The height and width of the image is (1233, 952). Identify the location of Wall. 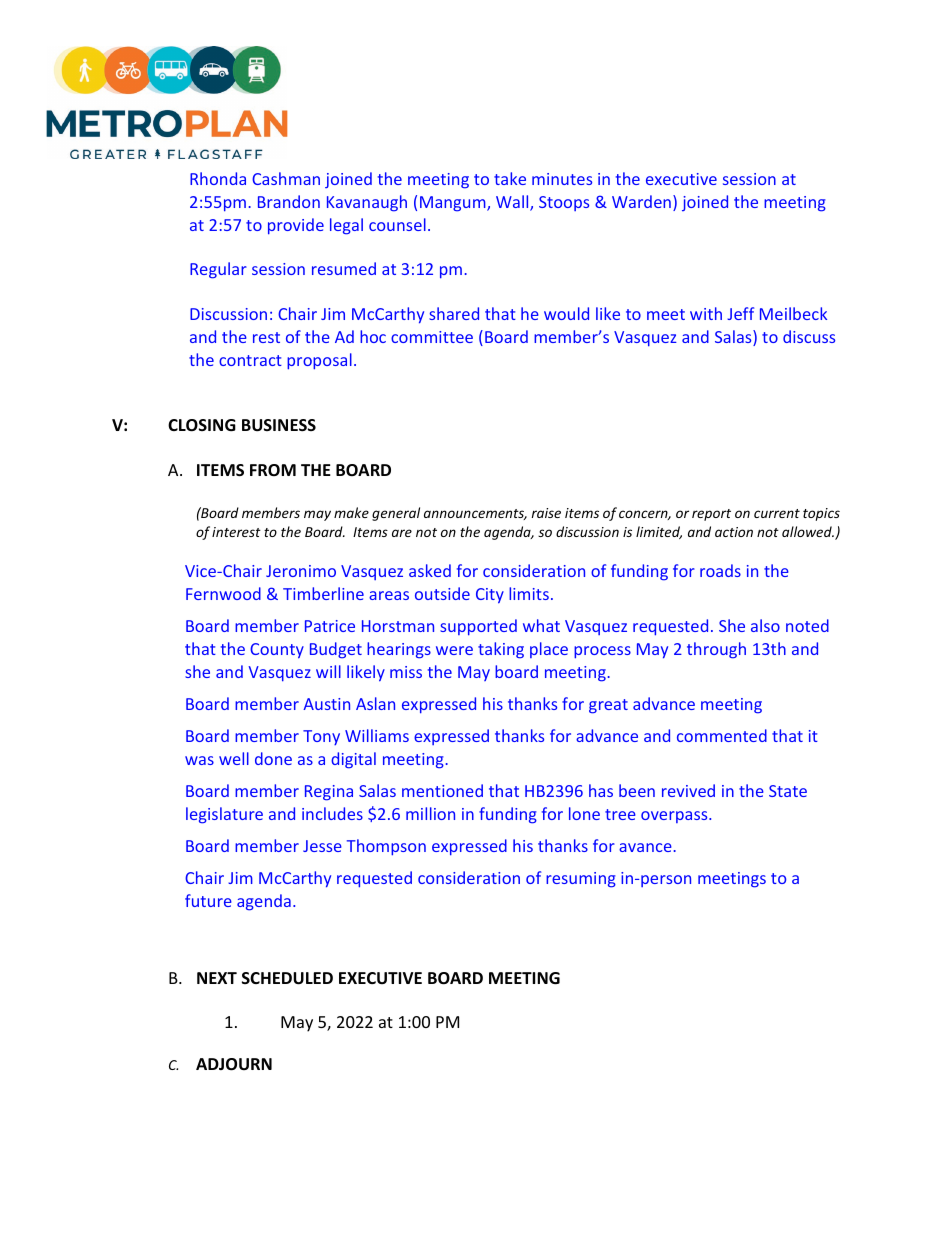
(513, 203).
